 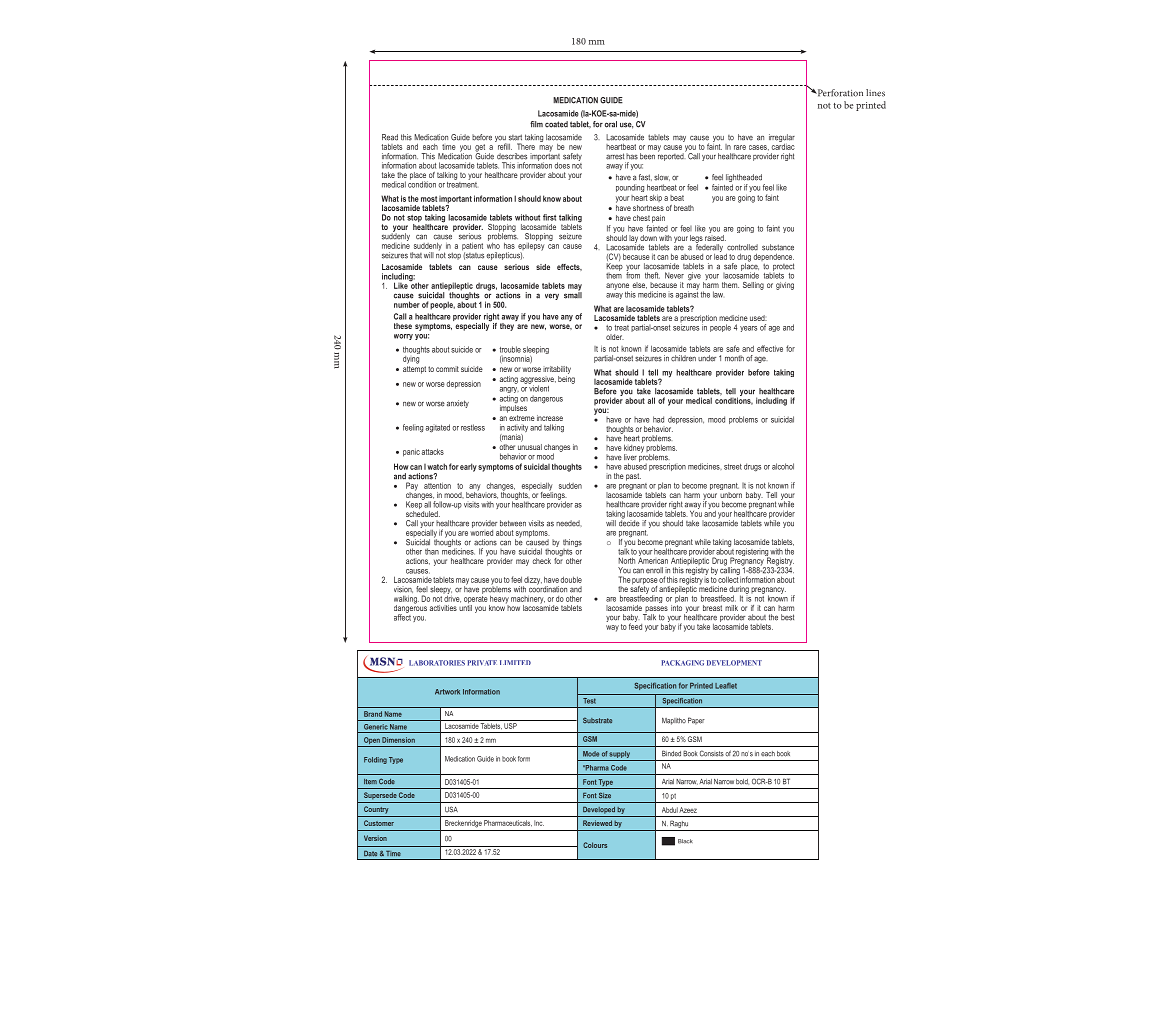 I want to click on watch, so click(x=437, y=466).
